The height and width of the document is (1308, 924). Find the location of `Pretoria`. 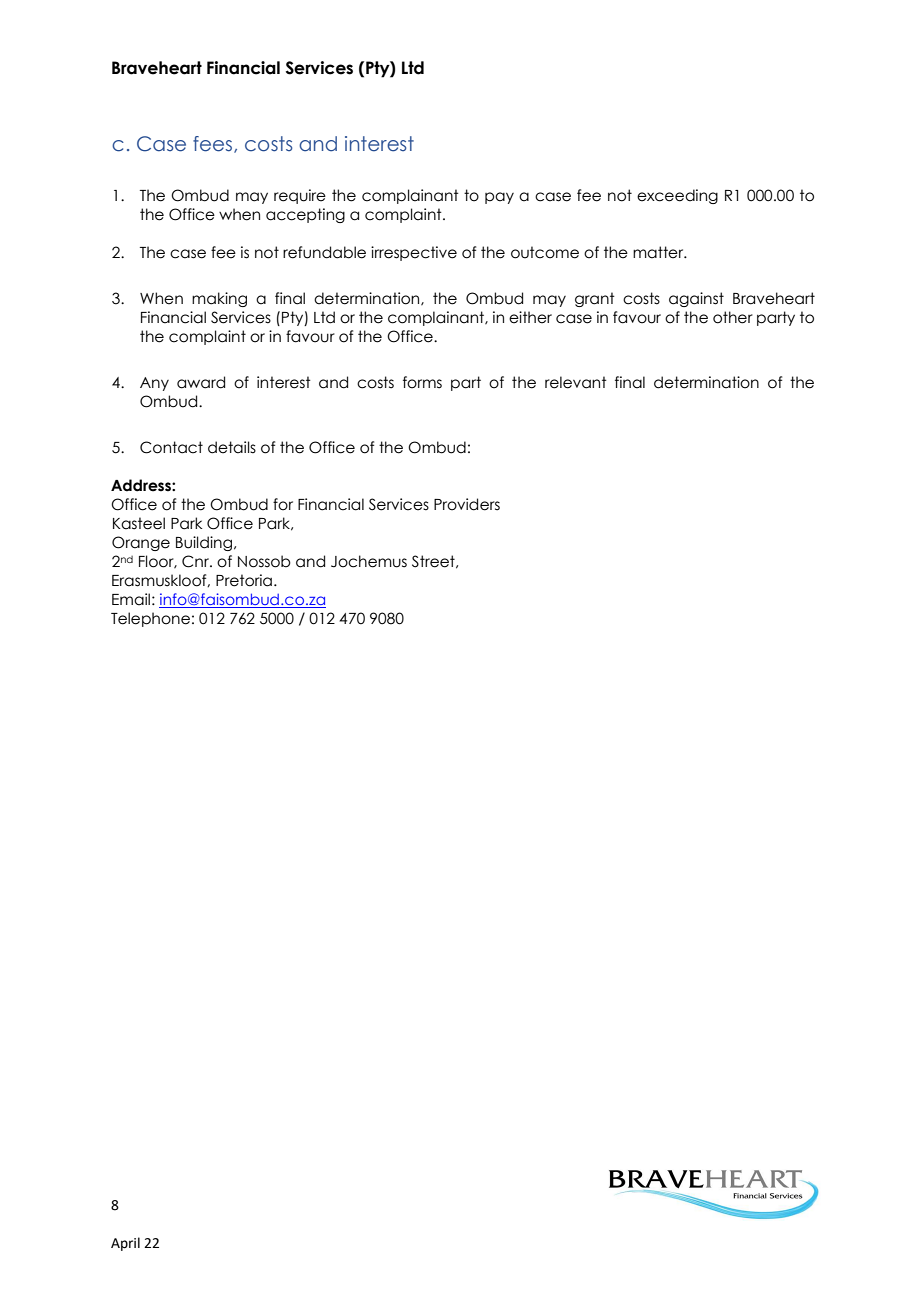

Pretoria is located at coordinates (244, 580).
